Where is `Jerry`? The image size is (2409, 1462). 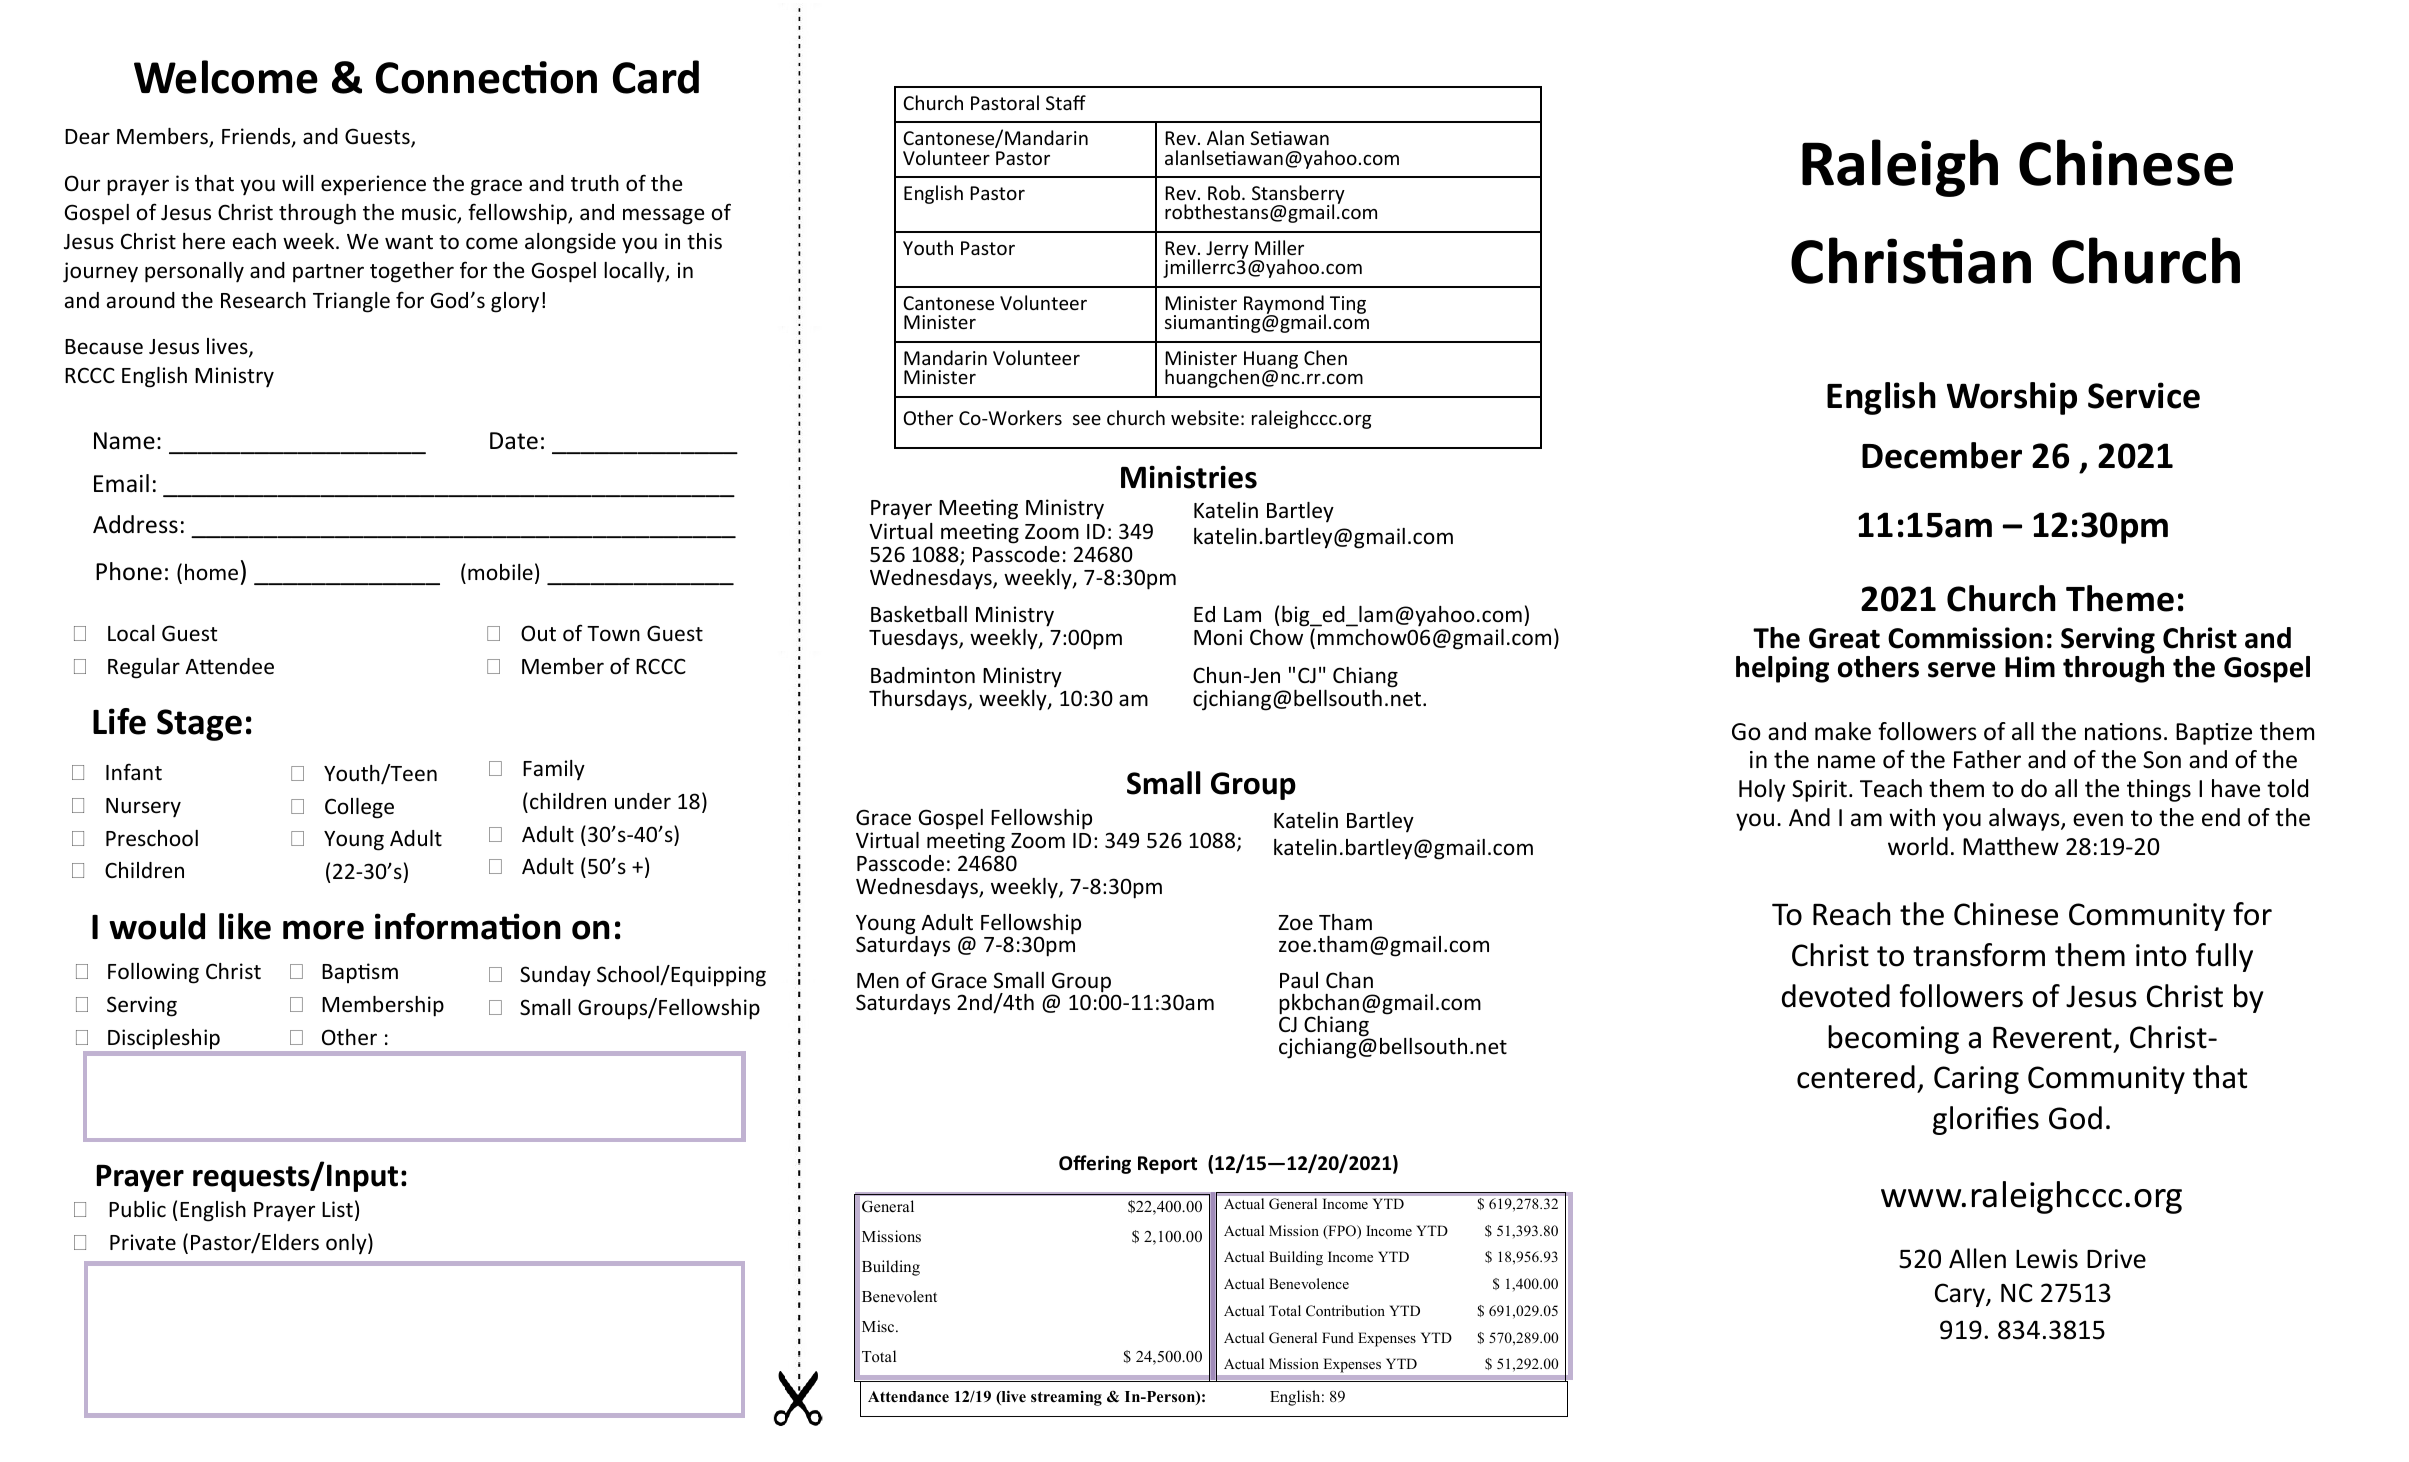
Jerry is located at coordinates (1227, 251).
